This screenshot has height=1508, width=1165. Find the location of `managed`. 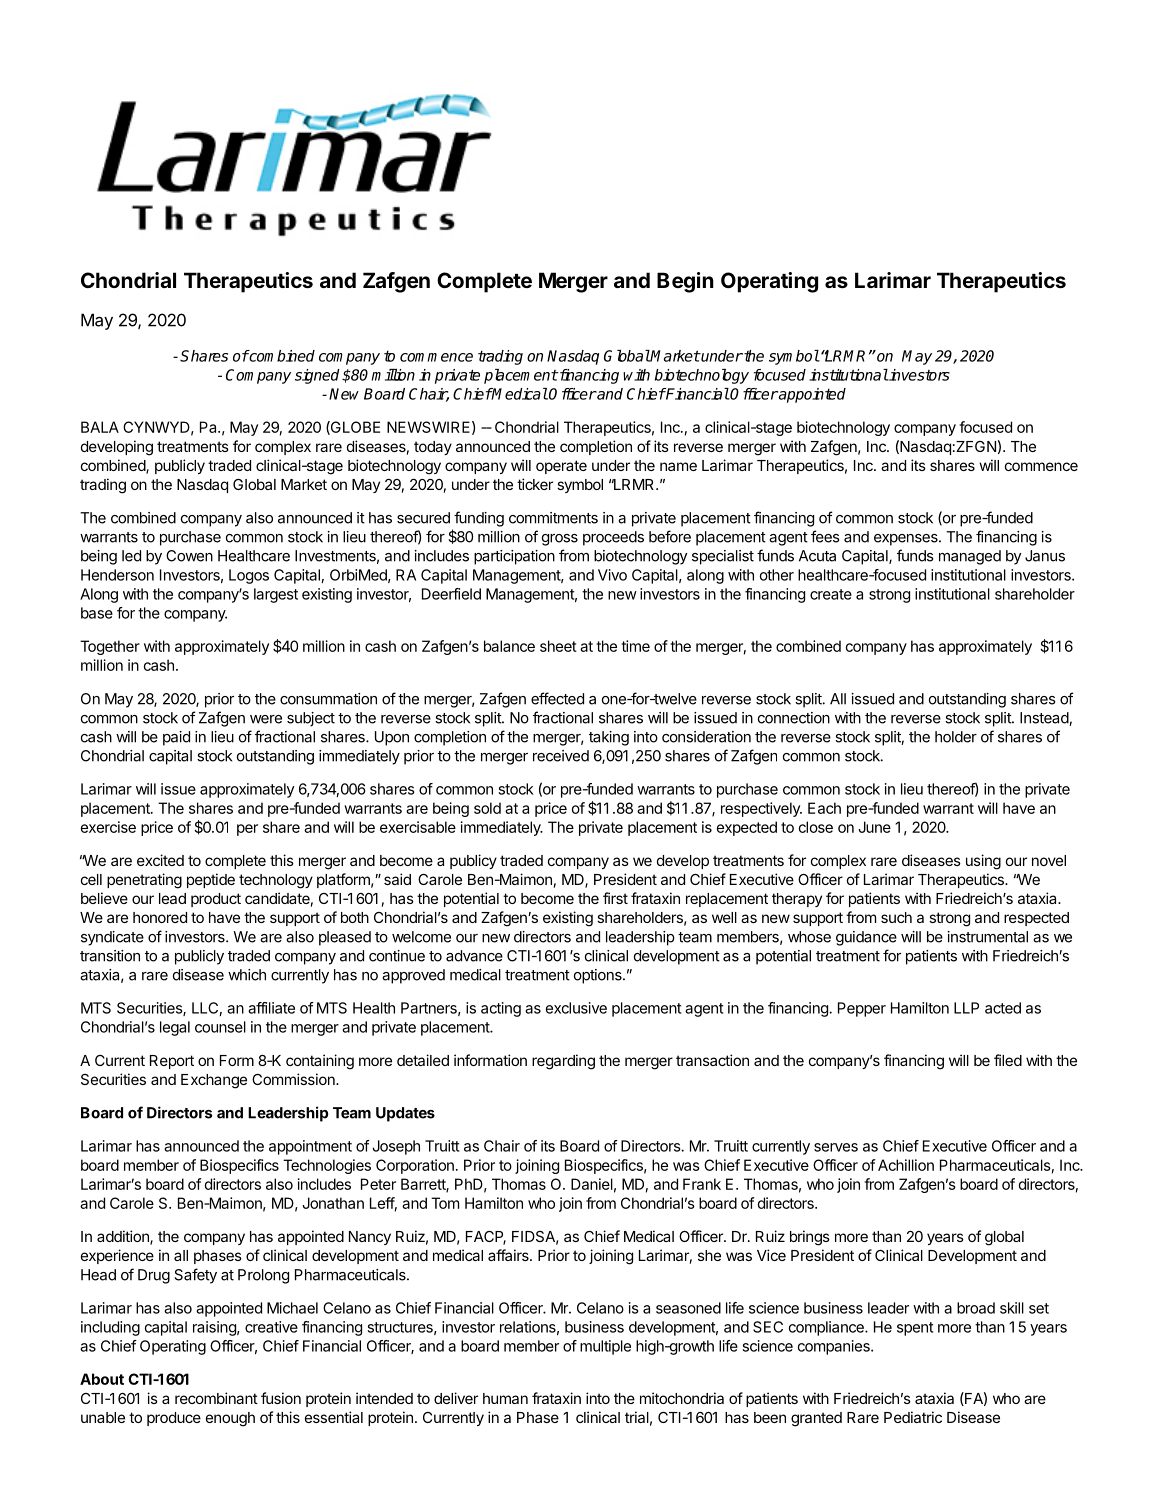

managed is located at coordinates (970, 557).
